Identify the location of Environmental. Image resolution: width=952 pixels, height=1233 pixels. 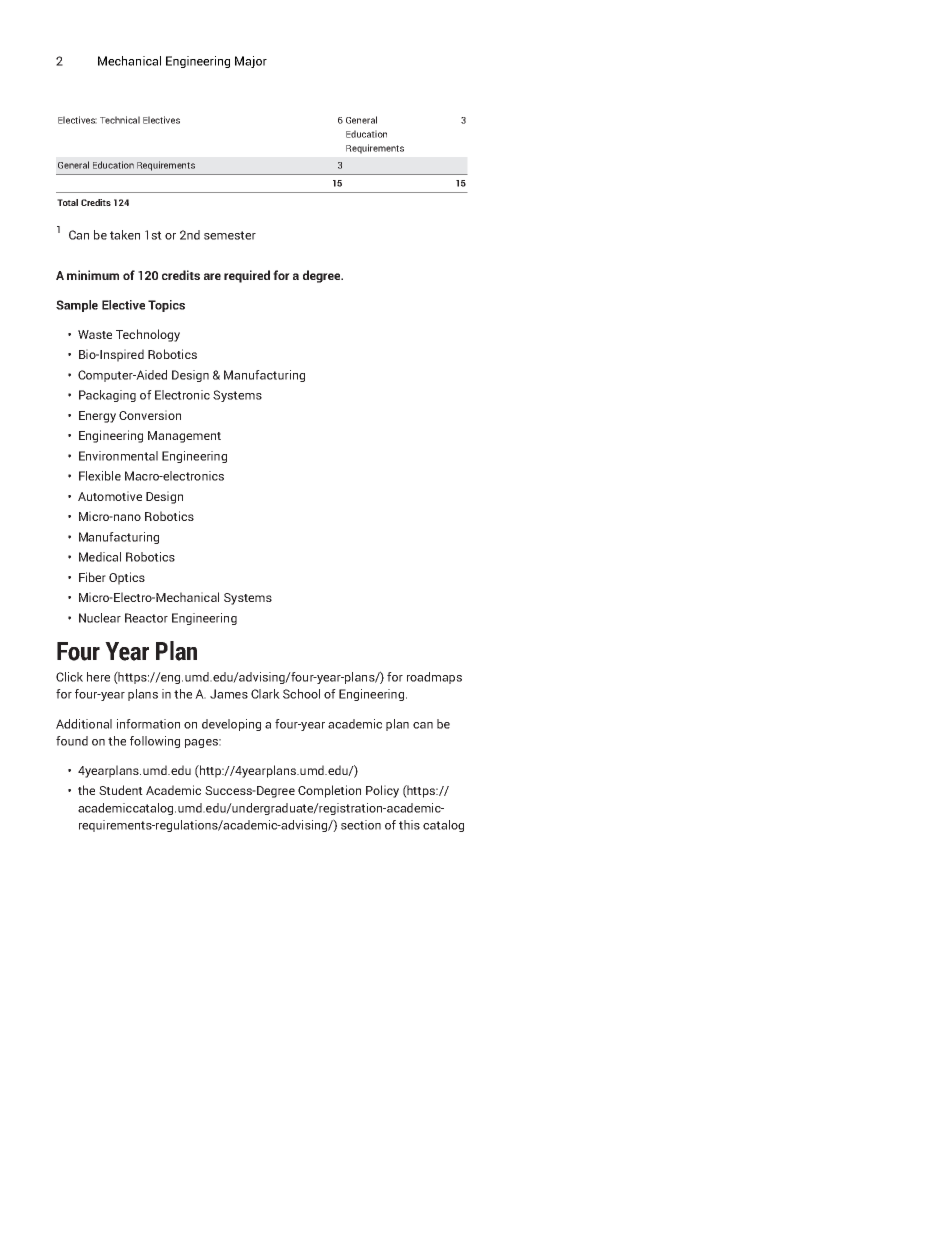
(118, 456).
